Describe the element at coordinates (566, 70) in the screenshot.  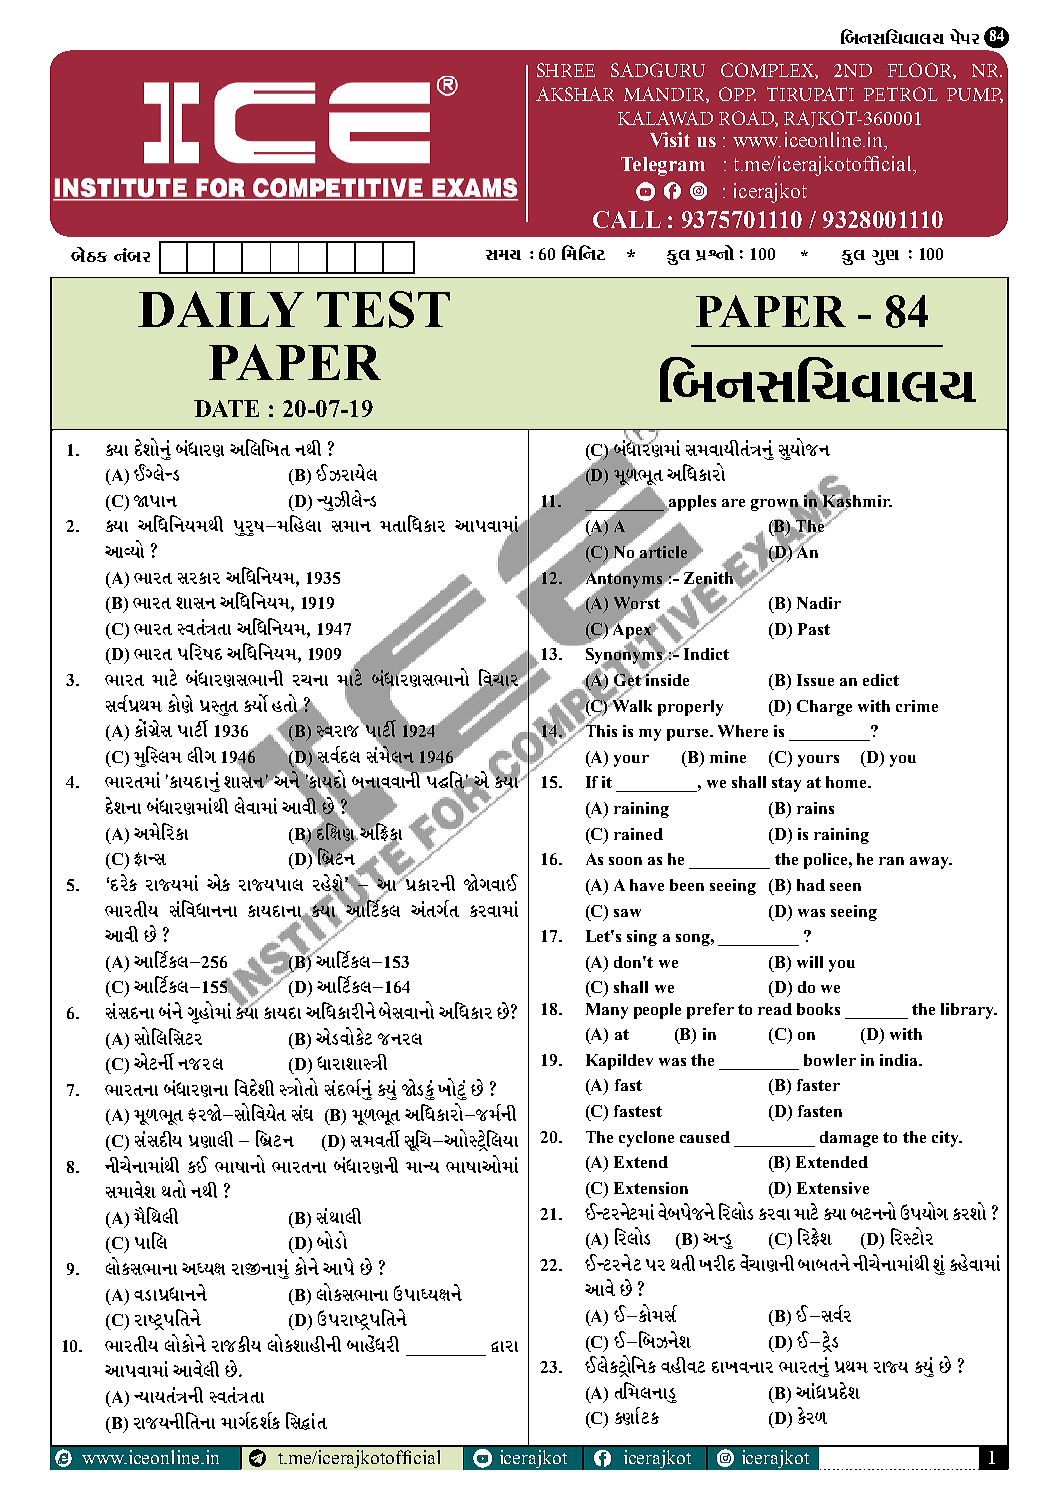
I see `SHREE` at that location.
